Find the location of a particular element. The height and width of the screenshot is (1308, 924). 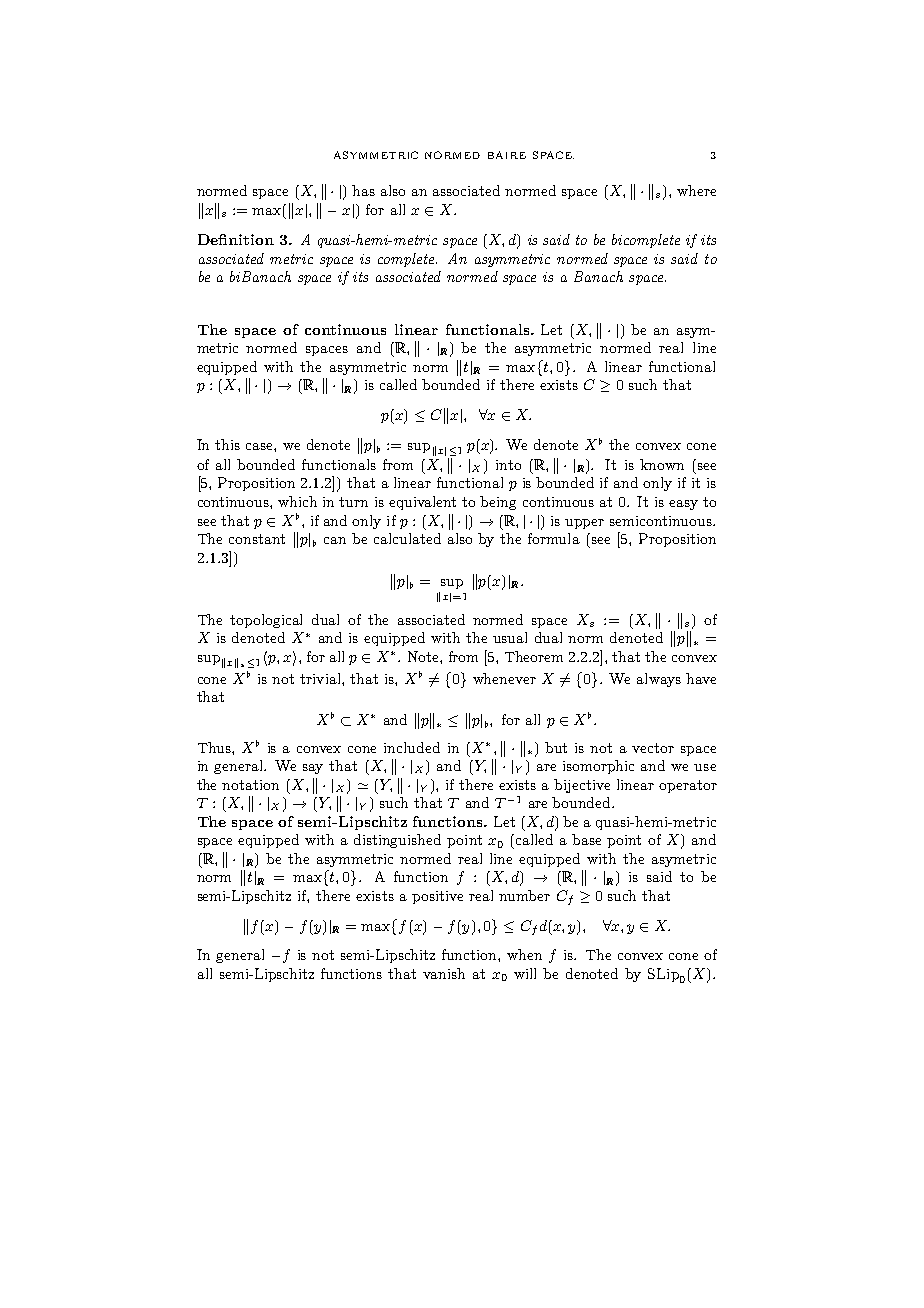

positive is located at coordinates (437, 897).
